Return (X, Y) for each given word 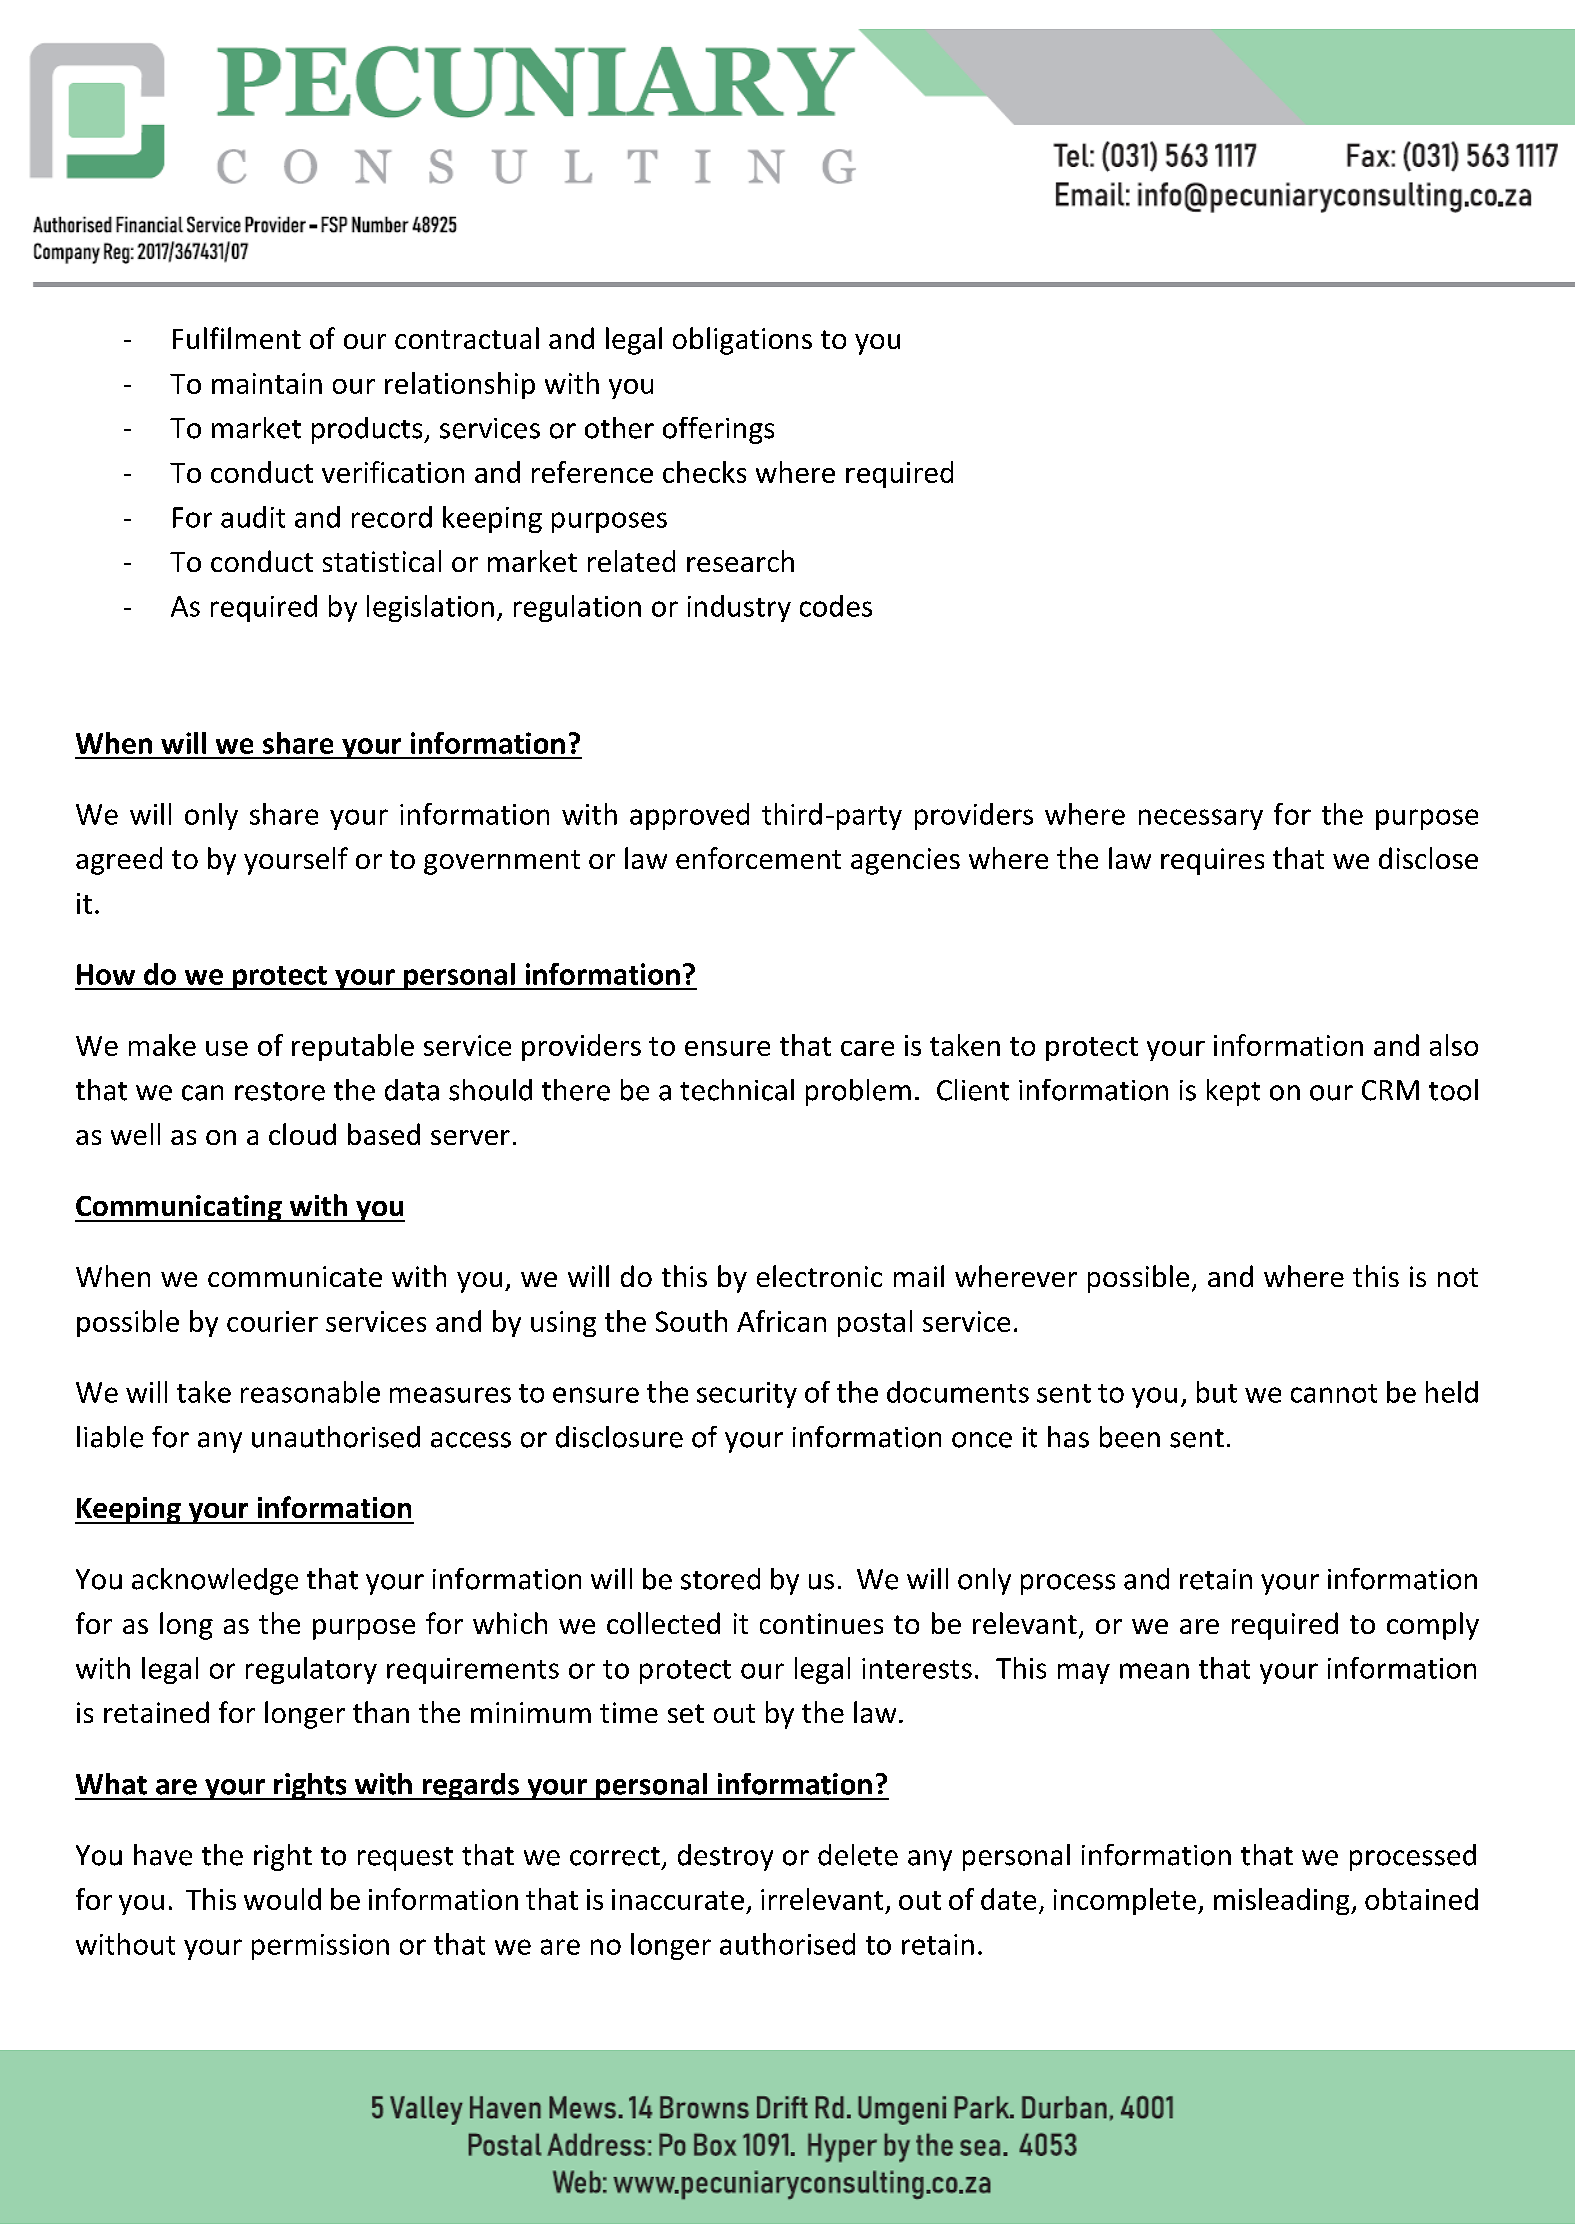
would (282, 1899)
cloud (302, 1134)
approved (689, 816)
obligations (742, 341)
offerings (718, 430)
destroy (725, 1857)
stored (720, 1579)
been (1130, 1437)
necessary (1201, 819)
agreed (119, 861)
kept (1233, 1092)
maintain (267, 383)
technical (737, 1090)
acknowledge (215, 1581)
